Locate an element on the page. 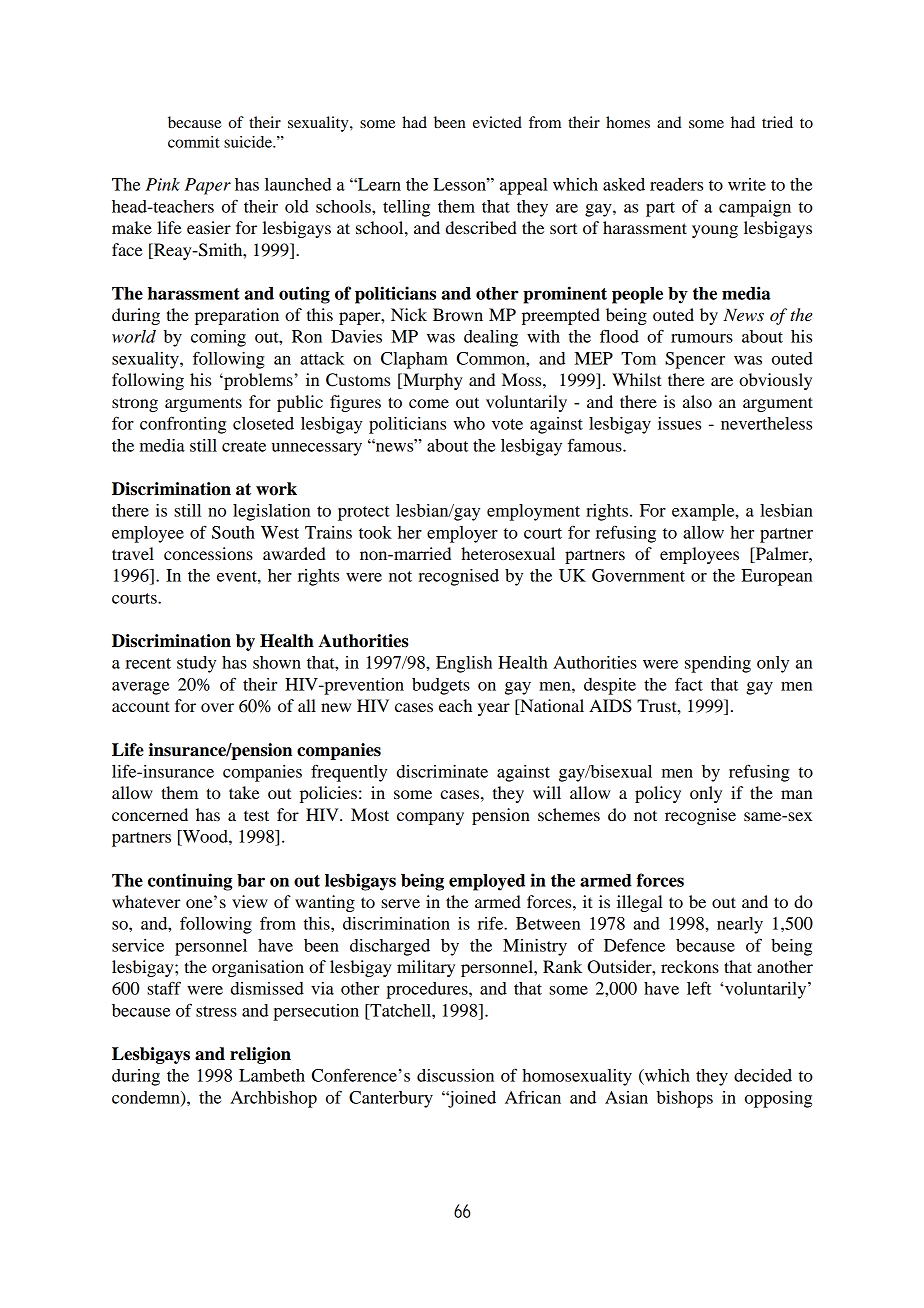 Image resolution: width=924 pixels, height=1308 pixels. fact is located at coordinates (689, 684).
